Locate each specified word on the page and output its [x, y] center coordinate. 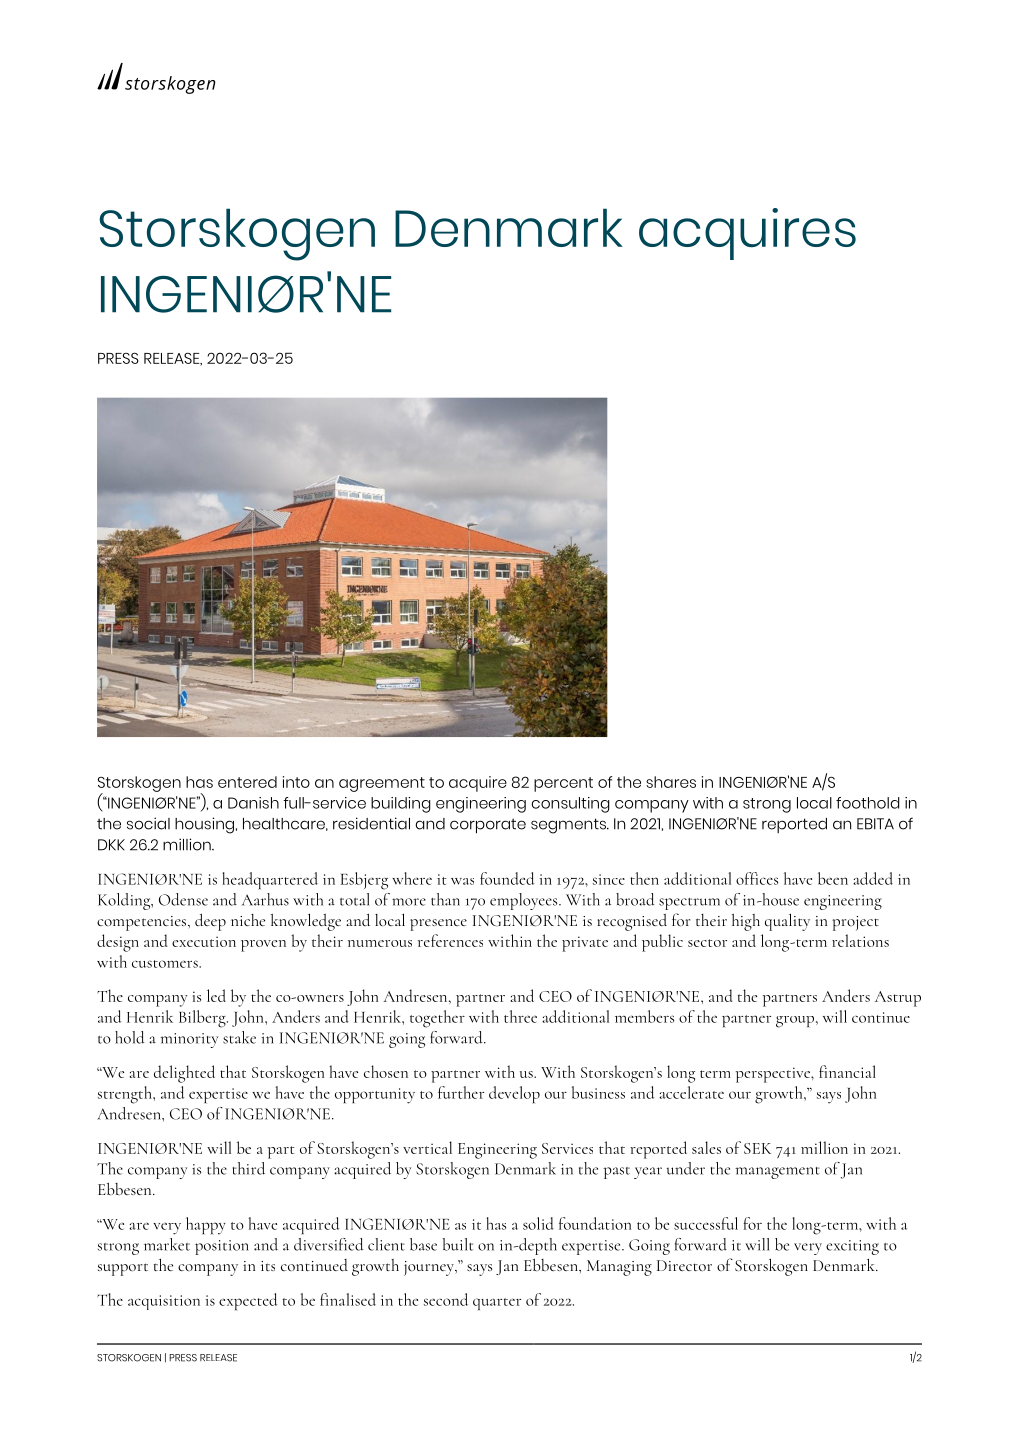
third [249, 1168]
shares [671, 782]
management [777, 1173]
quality [787, 922]
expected [248, 1301]
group [795, 1022]
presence [438, 925]
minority [189, 1040]
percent [563, 784]
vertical [427, 1147]
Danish [253, 803]
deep [210, 922]
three [520, 1016]
